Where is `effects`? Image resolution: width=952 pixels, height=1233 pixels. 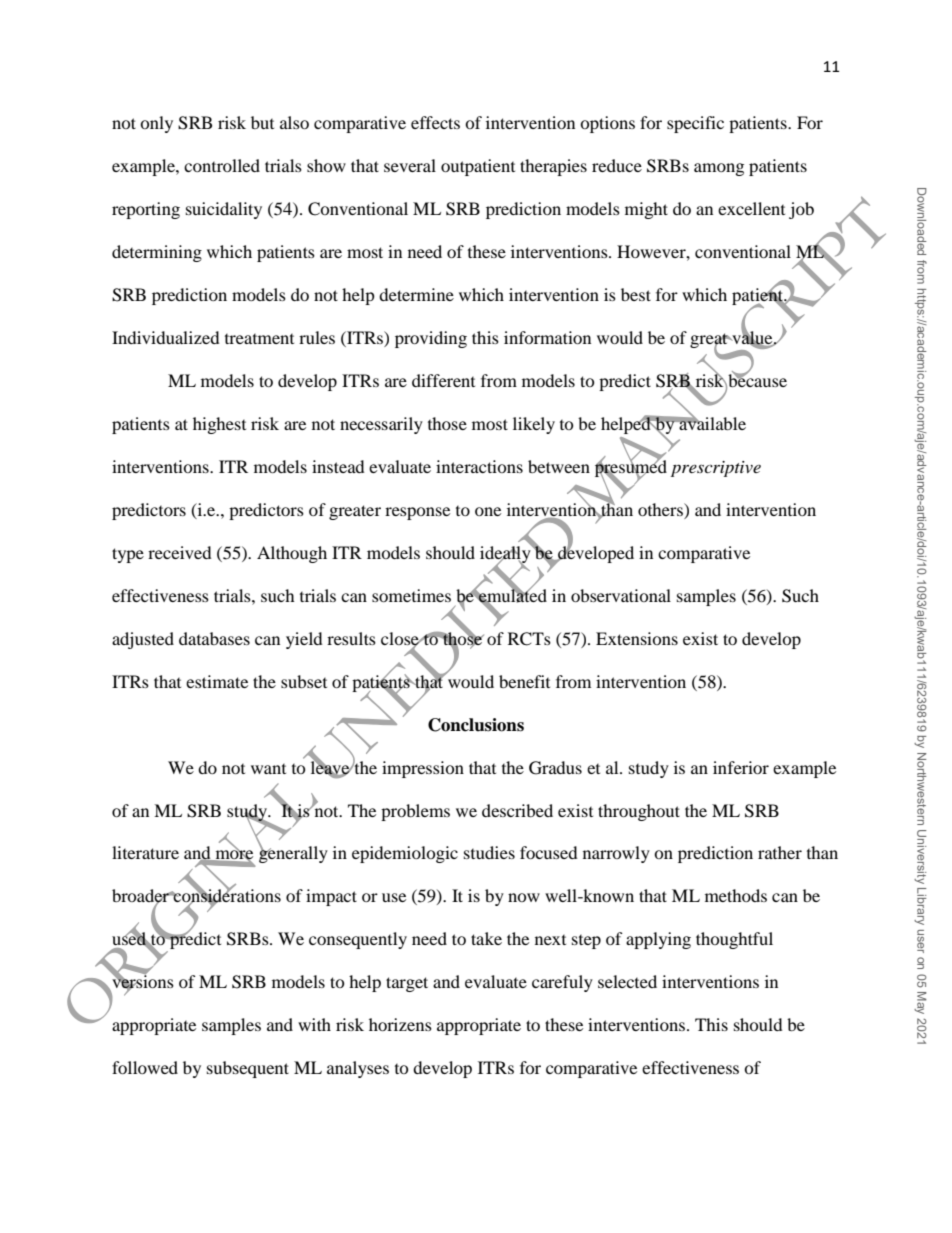
effects is located at coordinates (435, 122).
